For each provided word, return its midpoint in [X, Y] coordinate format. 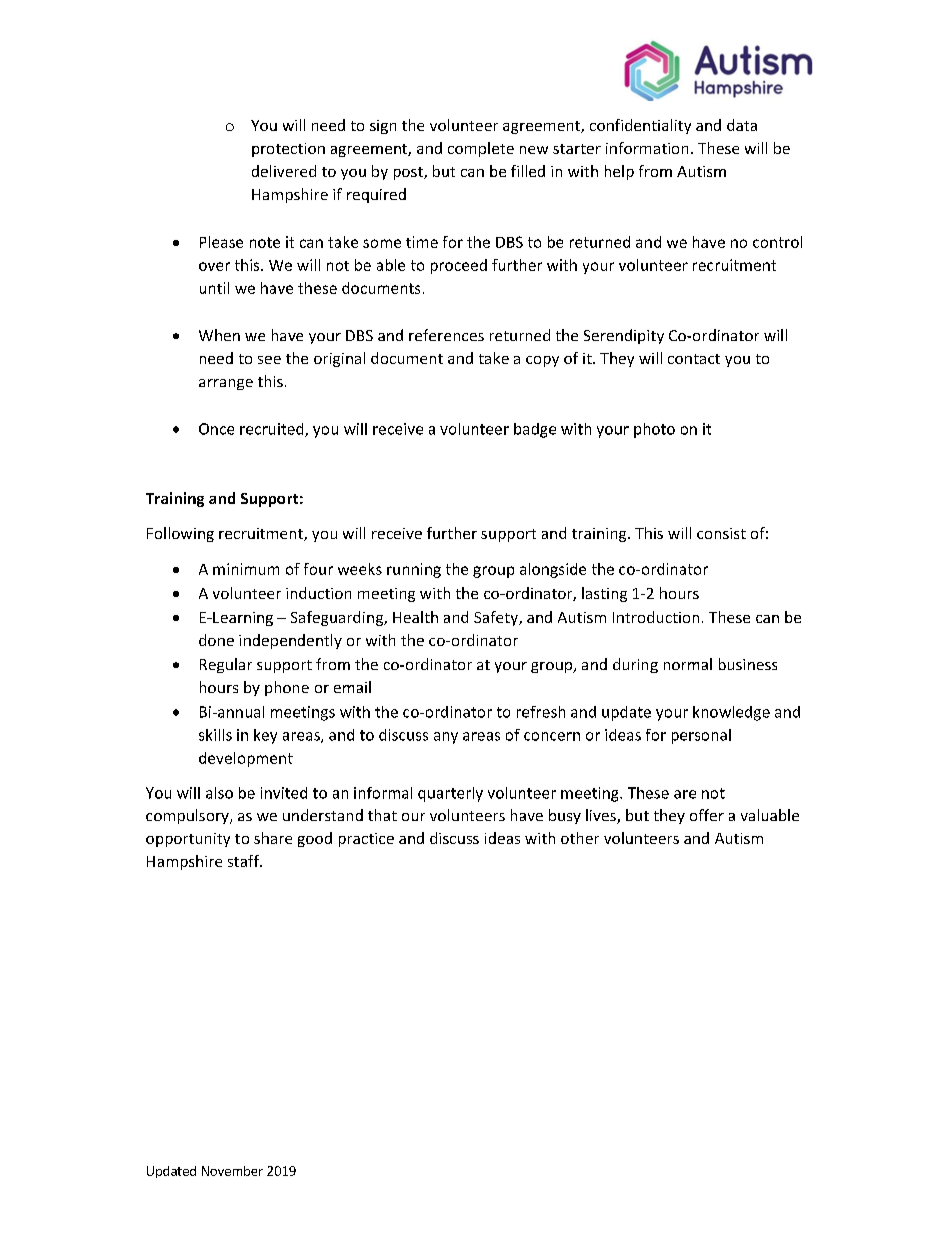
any [446, 738]
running [414, 570]
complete [481, 149]
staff [244, 861]
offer [707, 815]
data [742, 125]
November [232, 1171]
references [446, 335]
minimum [246, 569]
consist [721, 533]
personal [701, 736]
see [269, 360]
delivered [284, 171]
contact [694, 359]
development [246, 759]
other [580, 838]
